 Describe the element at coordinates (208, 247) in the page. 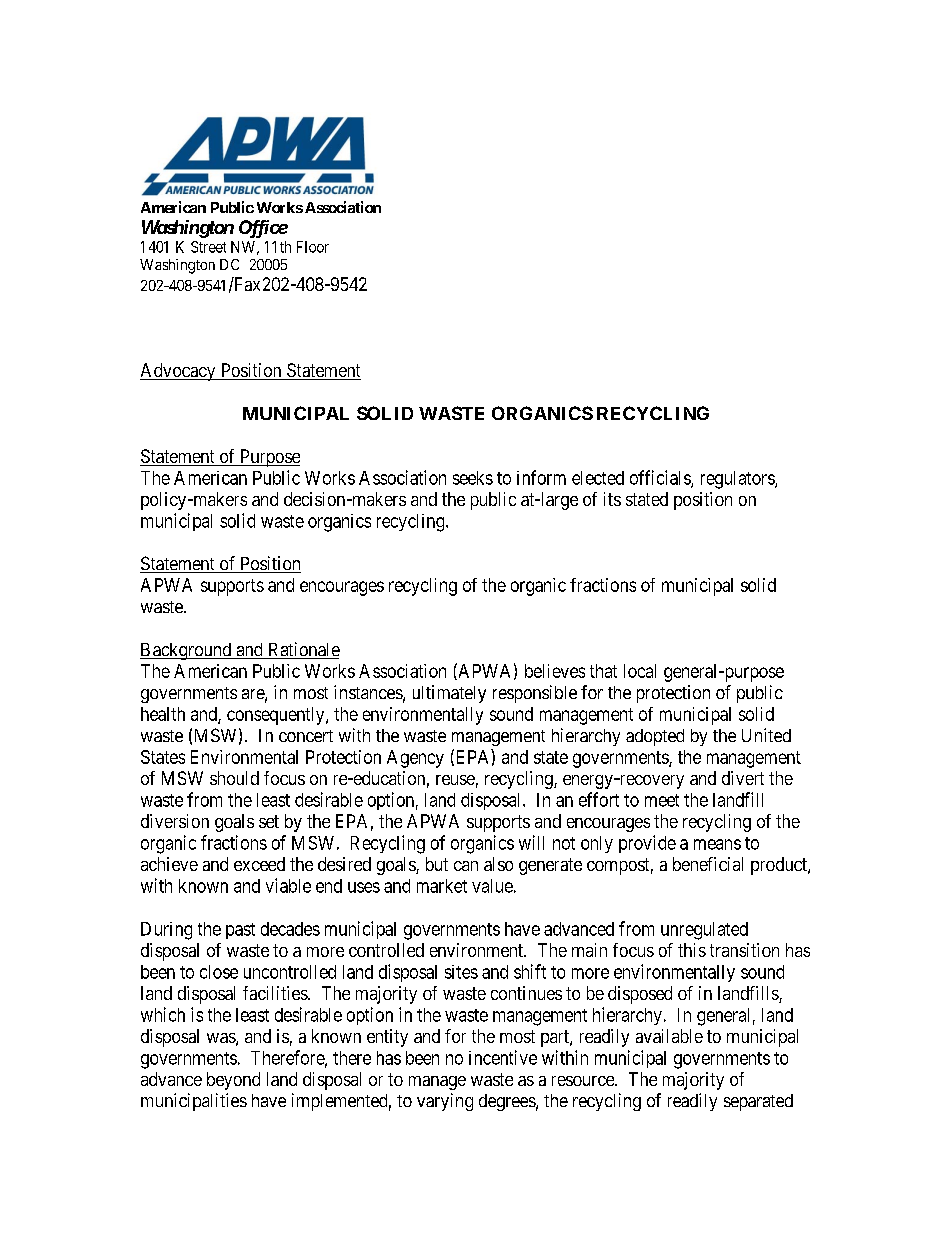

I see `Street` at that location.
